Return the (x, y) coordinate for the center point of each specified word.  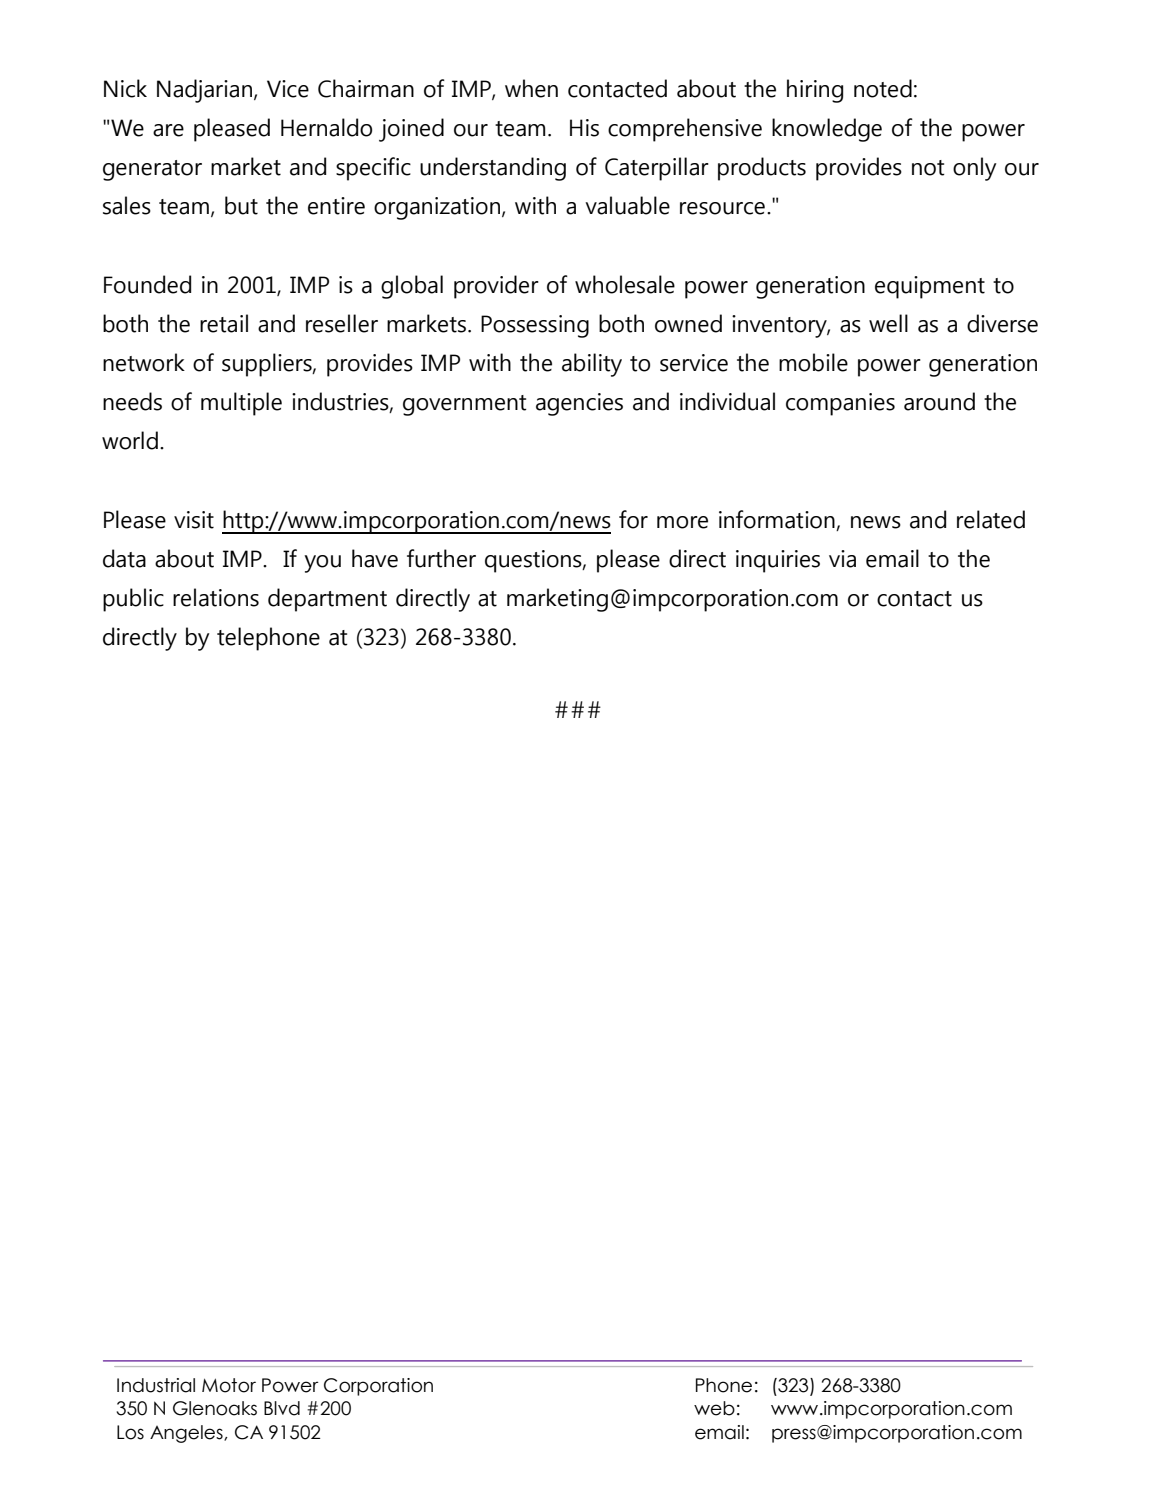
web (714, 1408)
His (584, 128)
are (168, 130)
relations (216, 597)
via (842, 559)
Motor (229, 1385)
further (441, 558)
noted (883, 88)
